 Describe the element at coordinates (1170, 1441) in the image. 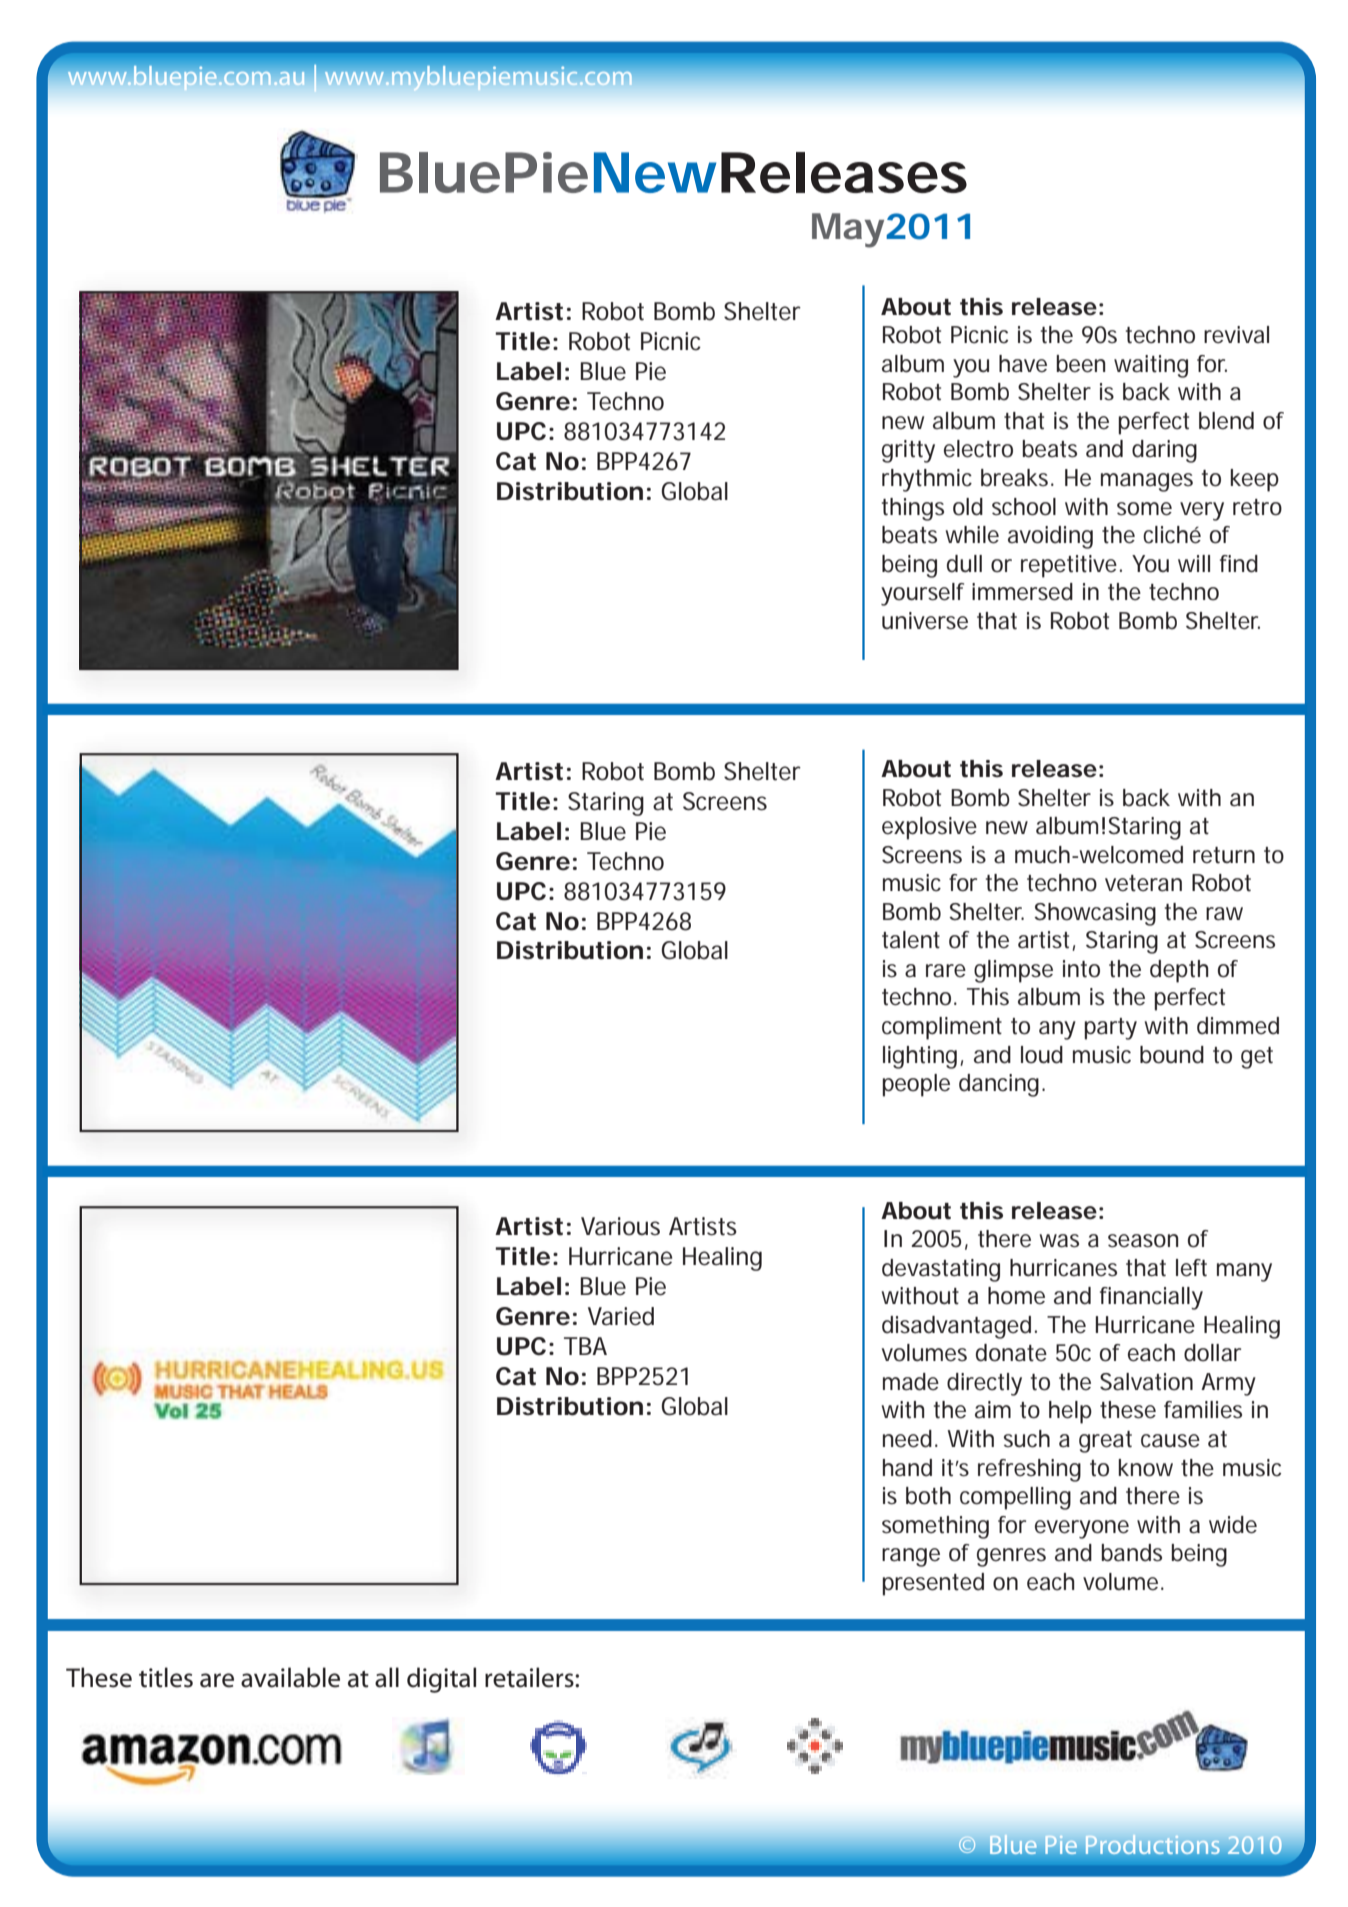

I see `cause` at that location.
